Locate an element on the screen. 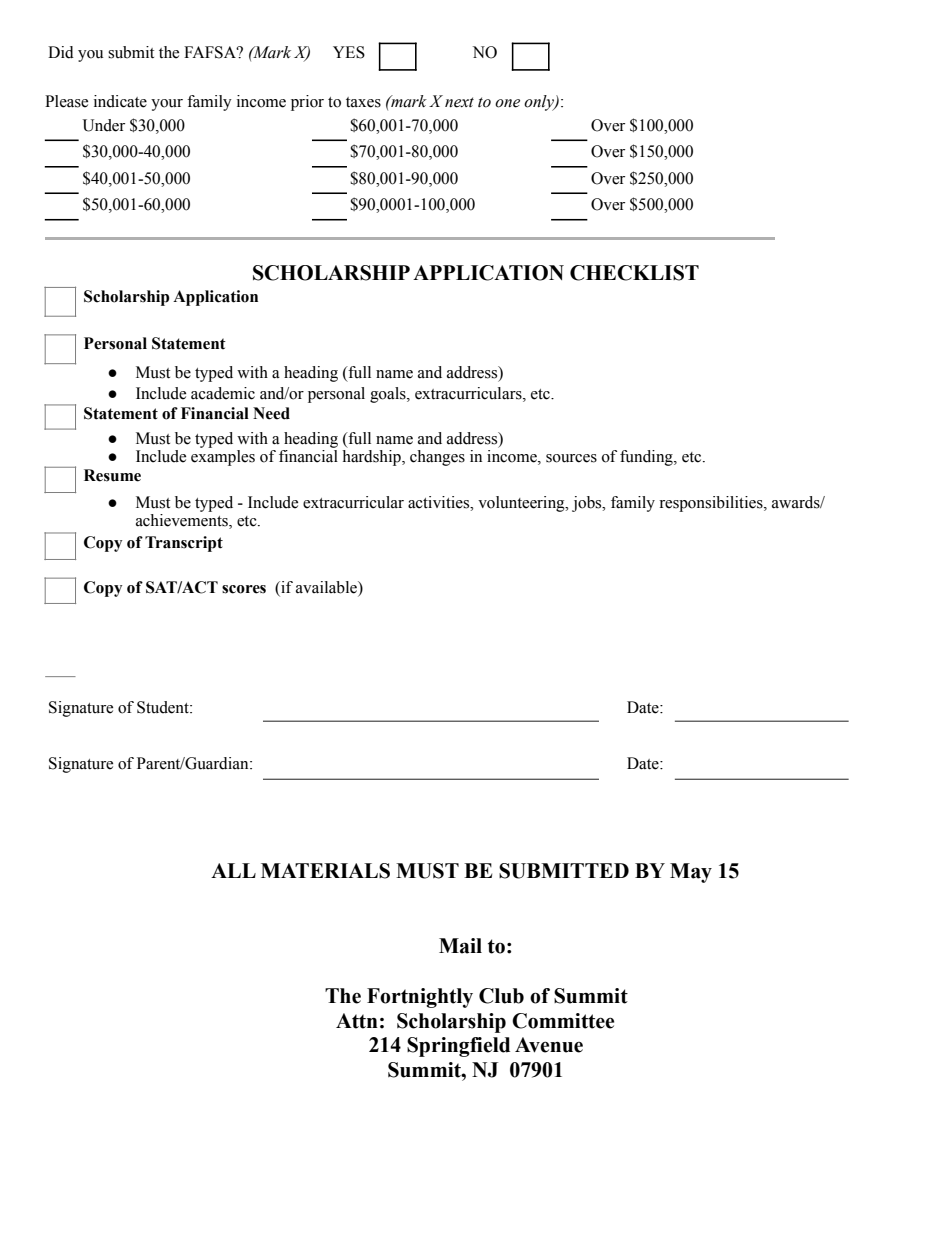 This screenshot has height=1233, width=952. Transcript is located at coordinates (184, 544).
